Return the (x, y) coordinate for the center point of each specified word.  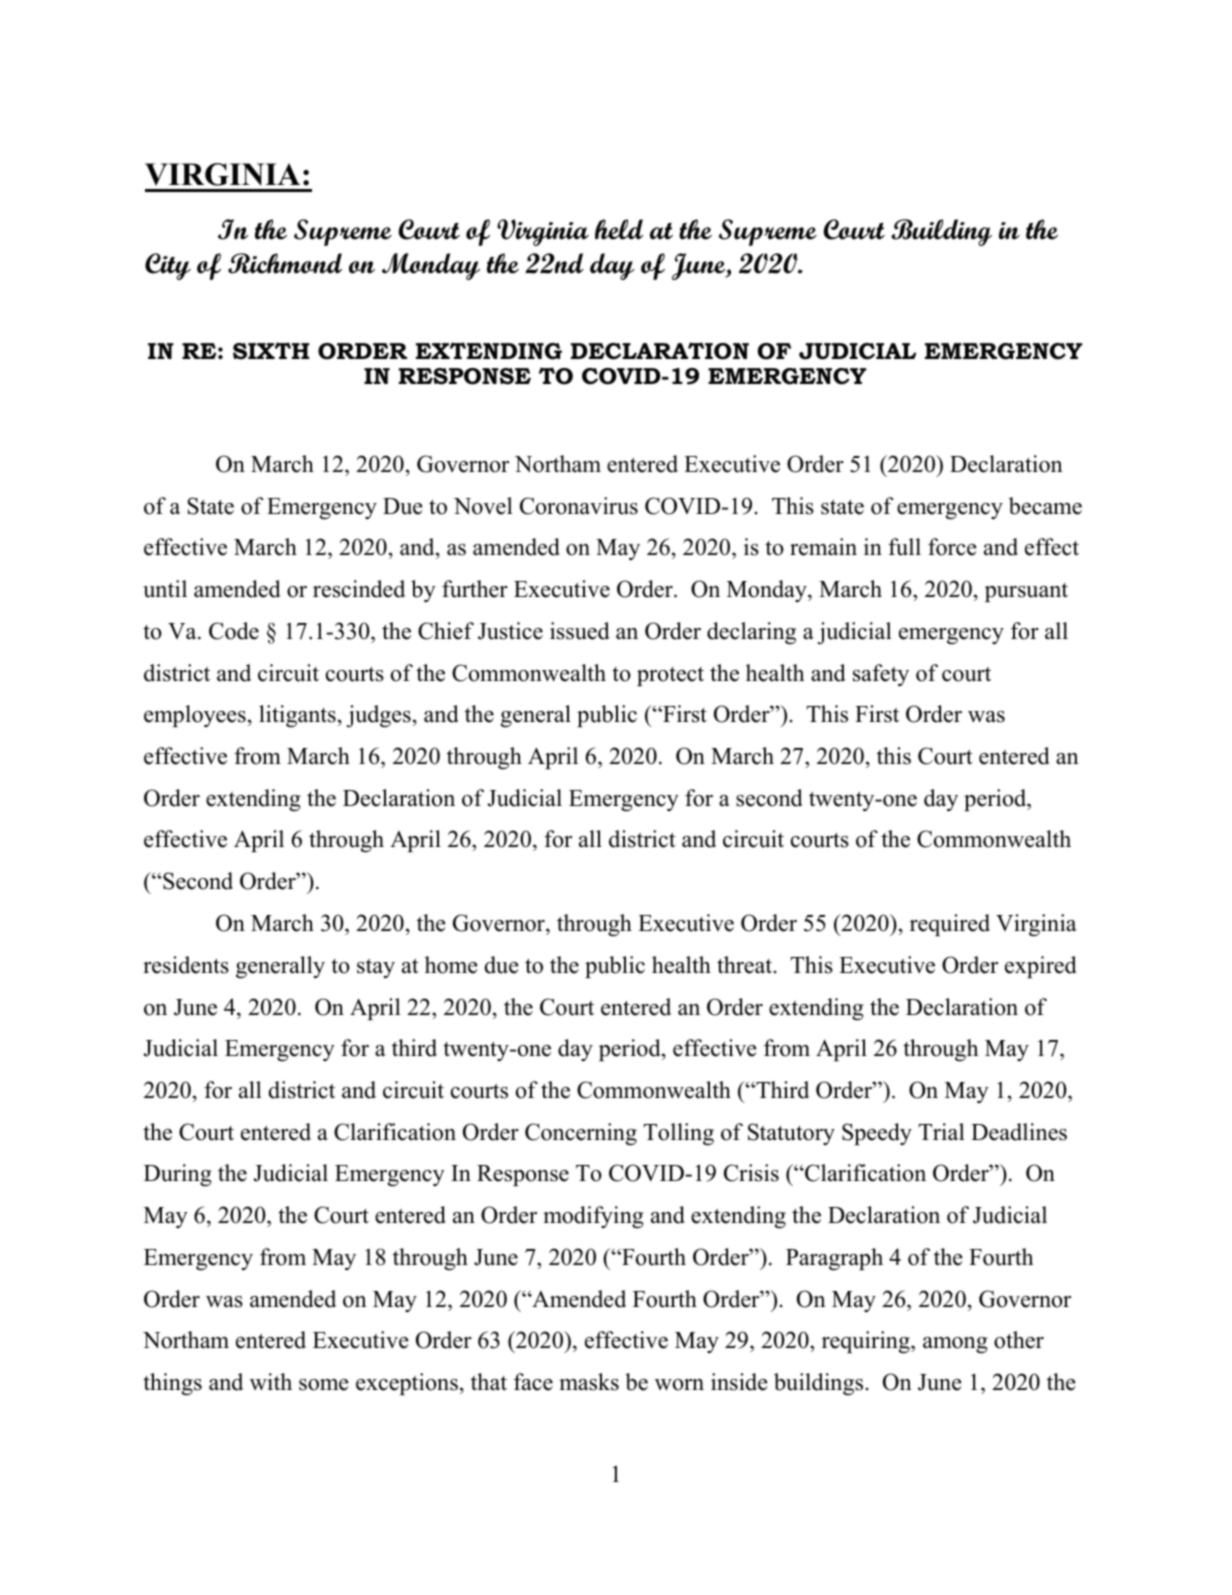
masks (589, 1382)
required (950, 925)
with (271, 1382)
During (178, 1175)
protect (670, 676)
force (952, 547)
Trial (941, 1131)
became (1045, 506)
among (955, 1345)
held (619, 229)
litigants (297, 716)
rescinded (359, 589)
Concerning (581, 1134)
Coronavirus (579, 506)
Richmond (285, 263)
